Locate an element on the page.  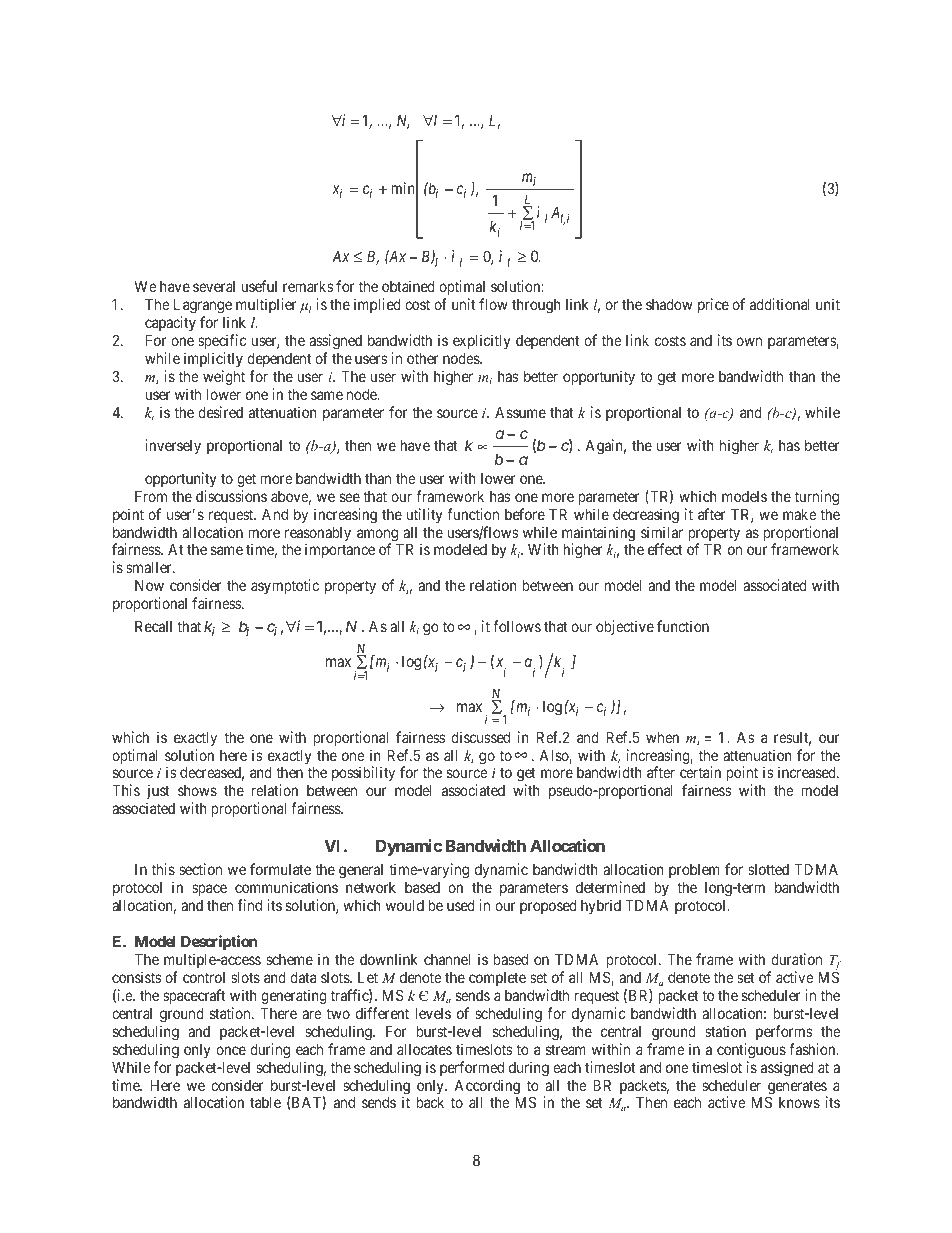
discussed is located at coordinates (480, 737).
